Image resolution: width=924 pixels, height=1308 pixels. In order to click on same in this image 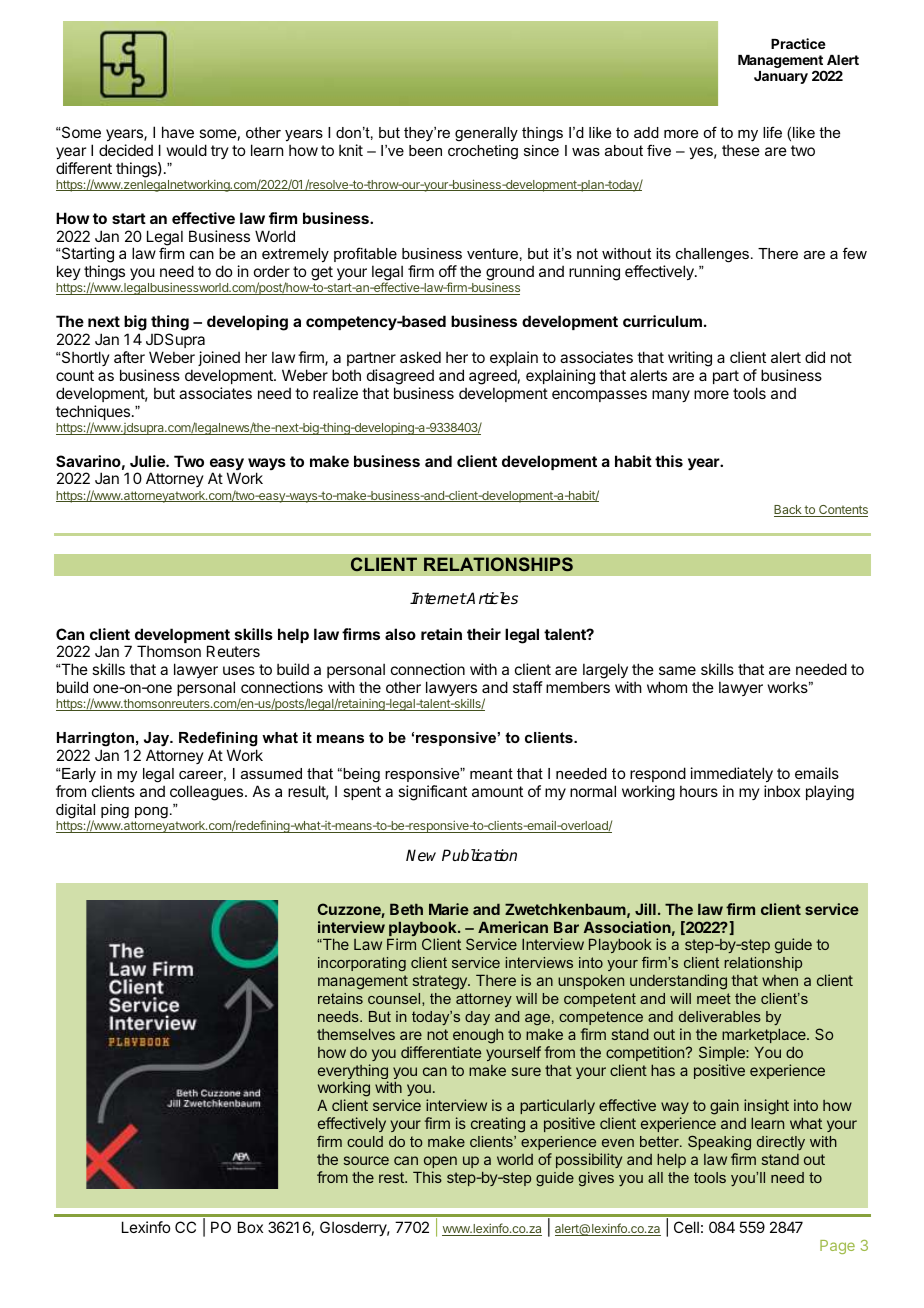, I will do `click(677, 670)`.
